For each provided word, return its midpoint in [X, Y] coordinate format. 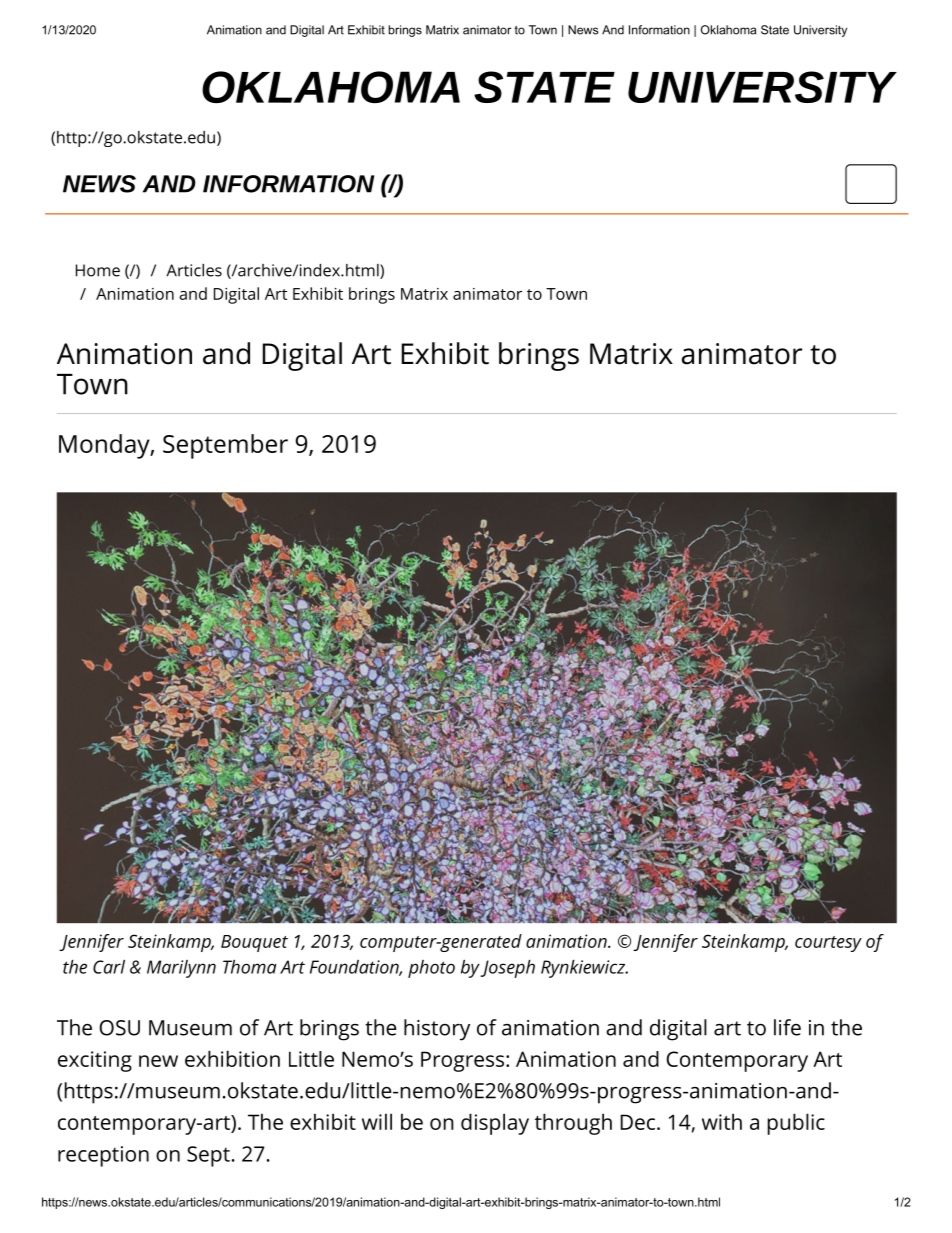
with [722, 1121]
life [787, 1027]
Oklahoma [728, 30]
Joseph [507, 969]
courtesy [828, 944]
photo [431, 969]
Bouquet [254, 943]
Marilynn [181, 969]
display [495, 1124]
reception [103, 1156]
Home [98, 270]
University [820, 31]
